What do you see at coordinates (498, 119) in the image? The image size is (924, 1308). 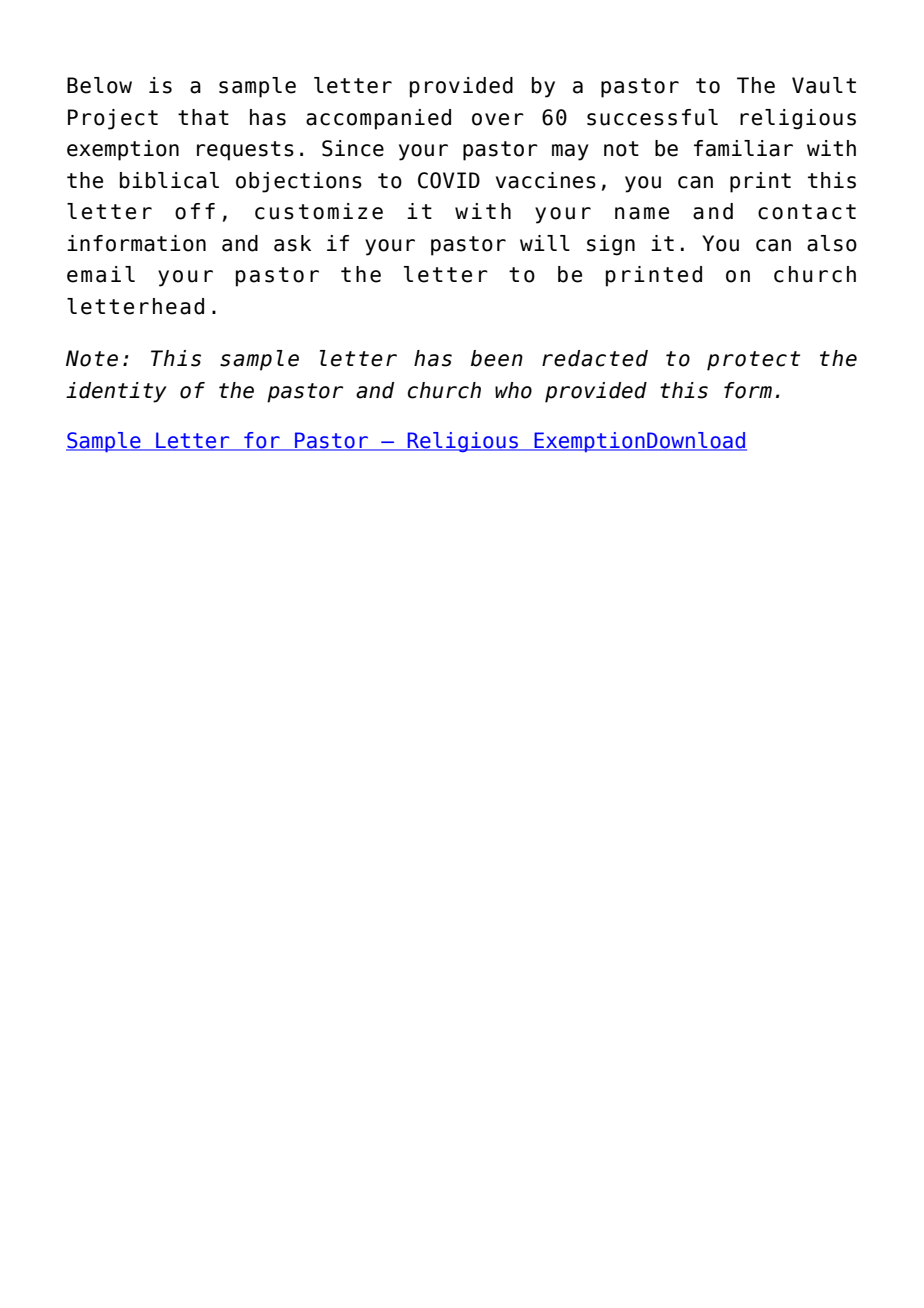 I see `over` at bounding box center [498, 119].
